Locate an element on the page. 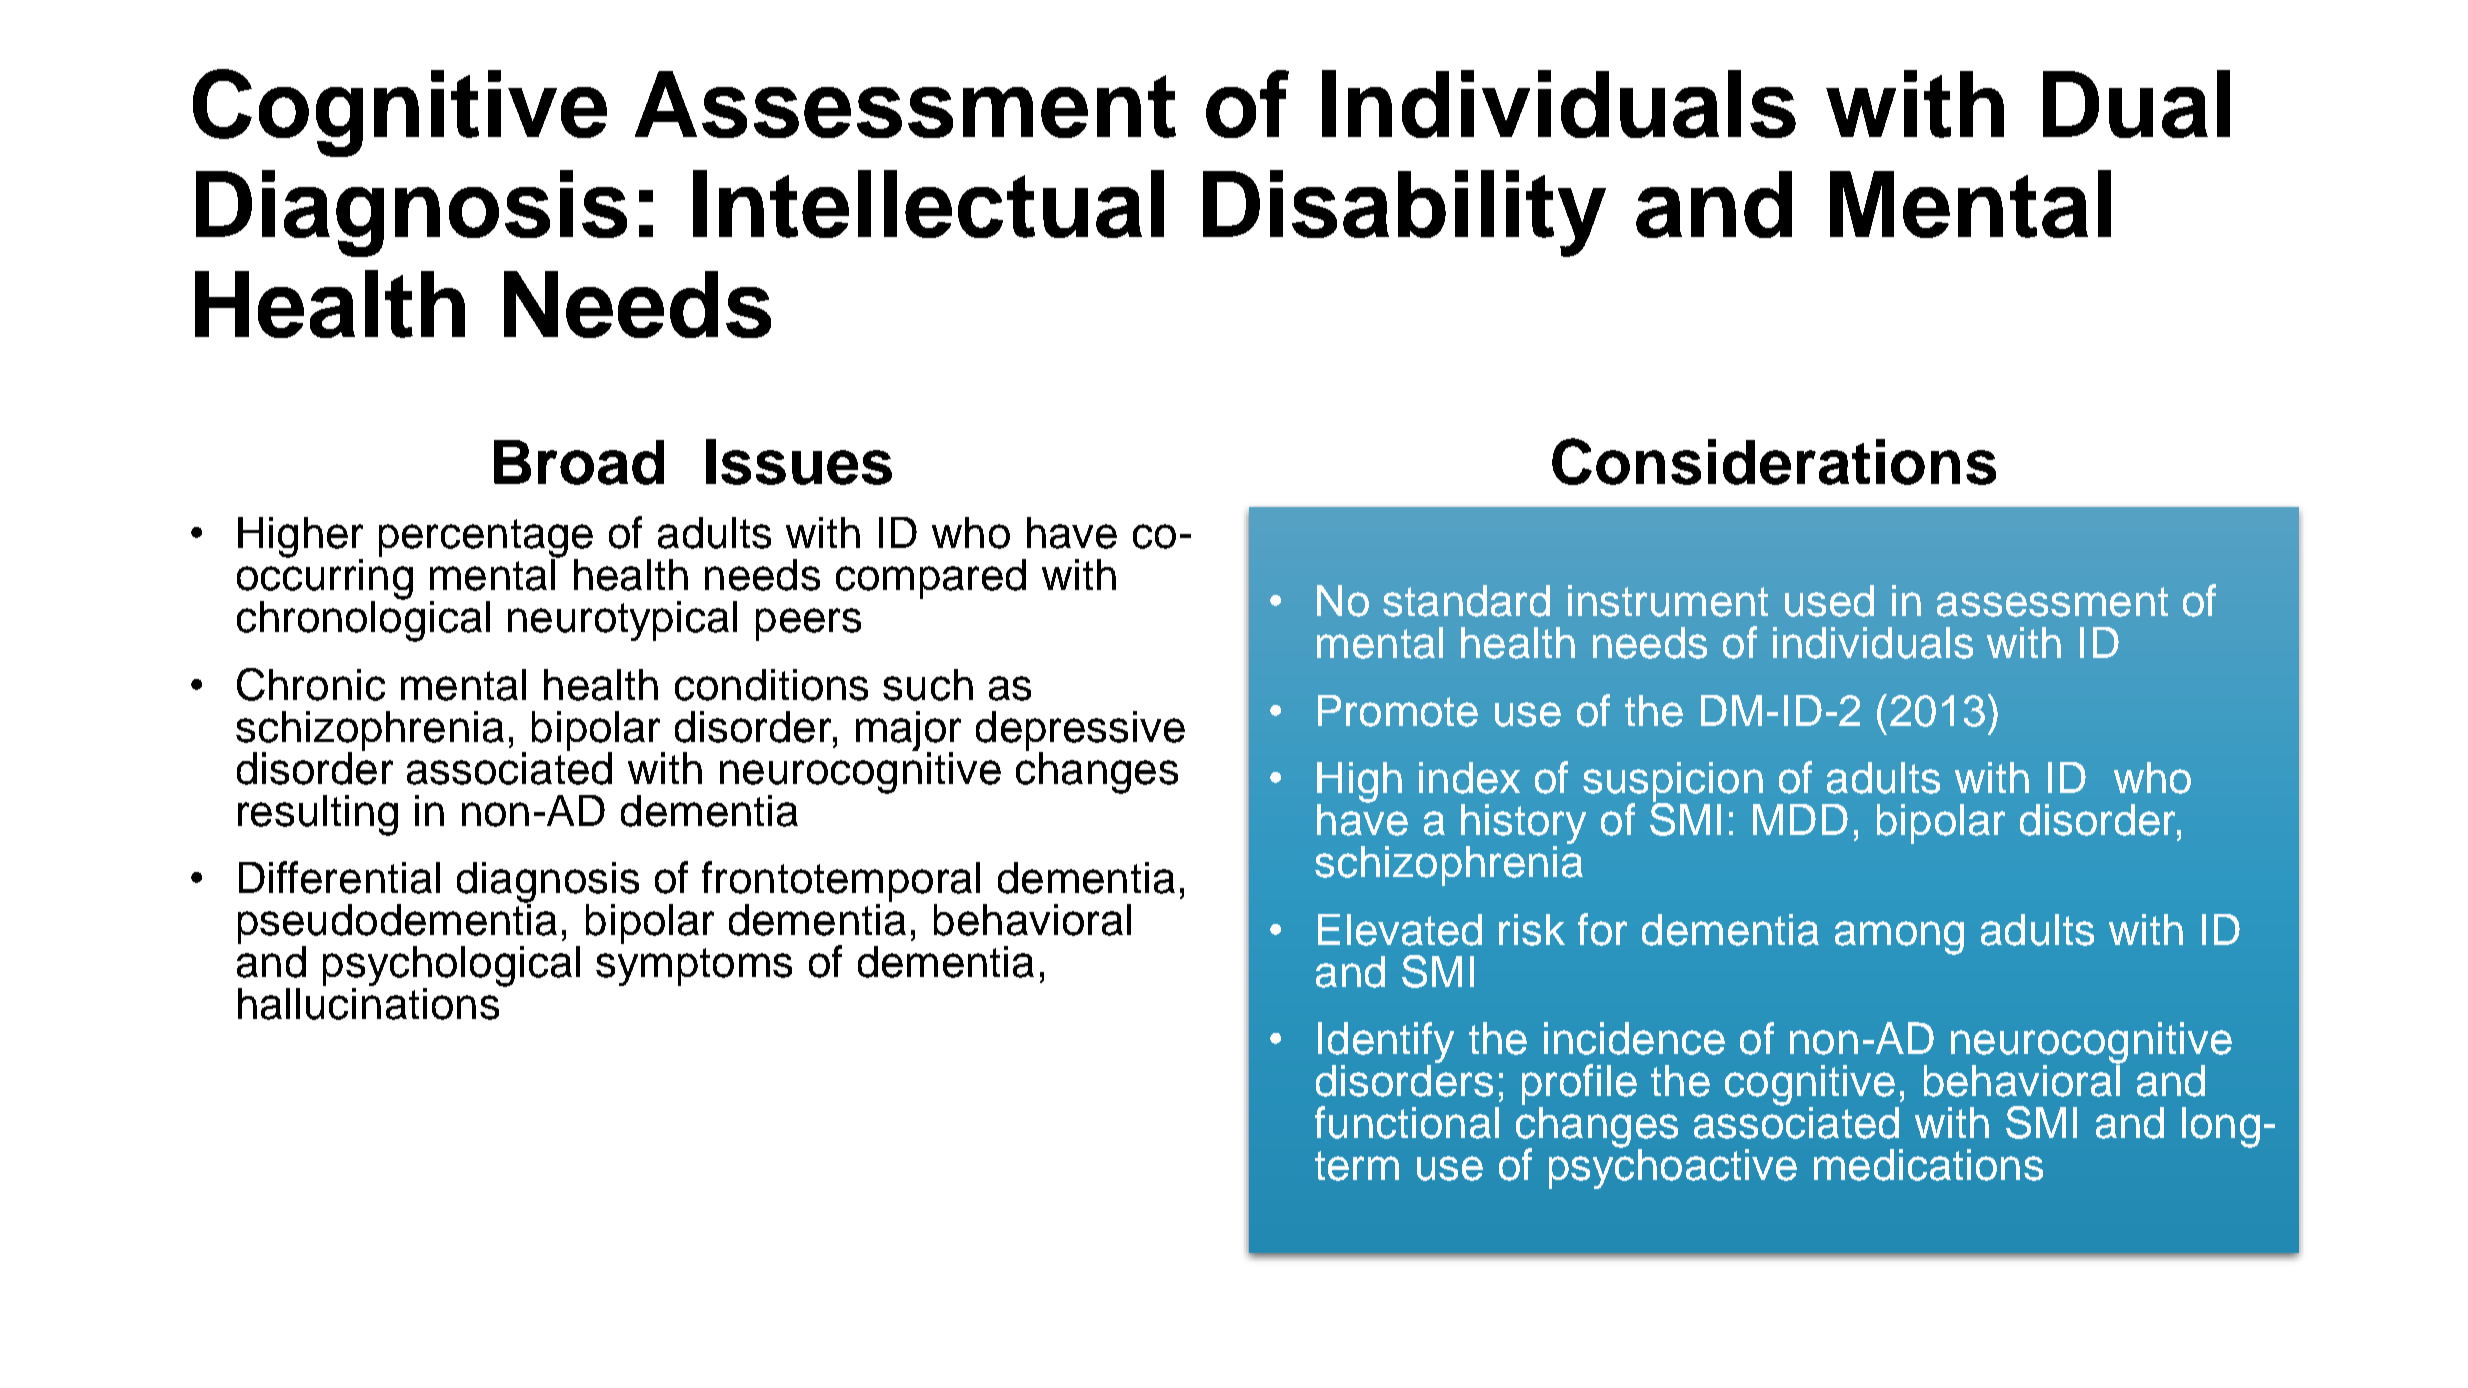  Elevated is located at coordinates (1400, 930).
